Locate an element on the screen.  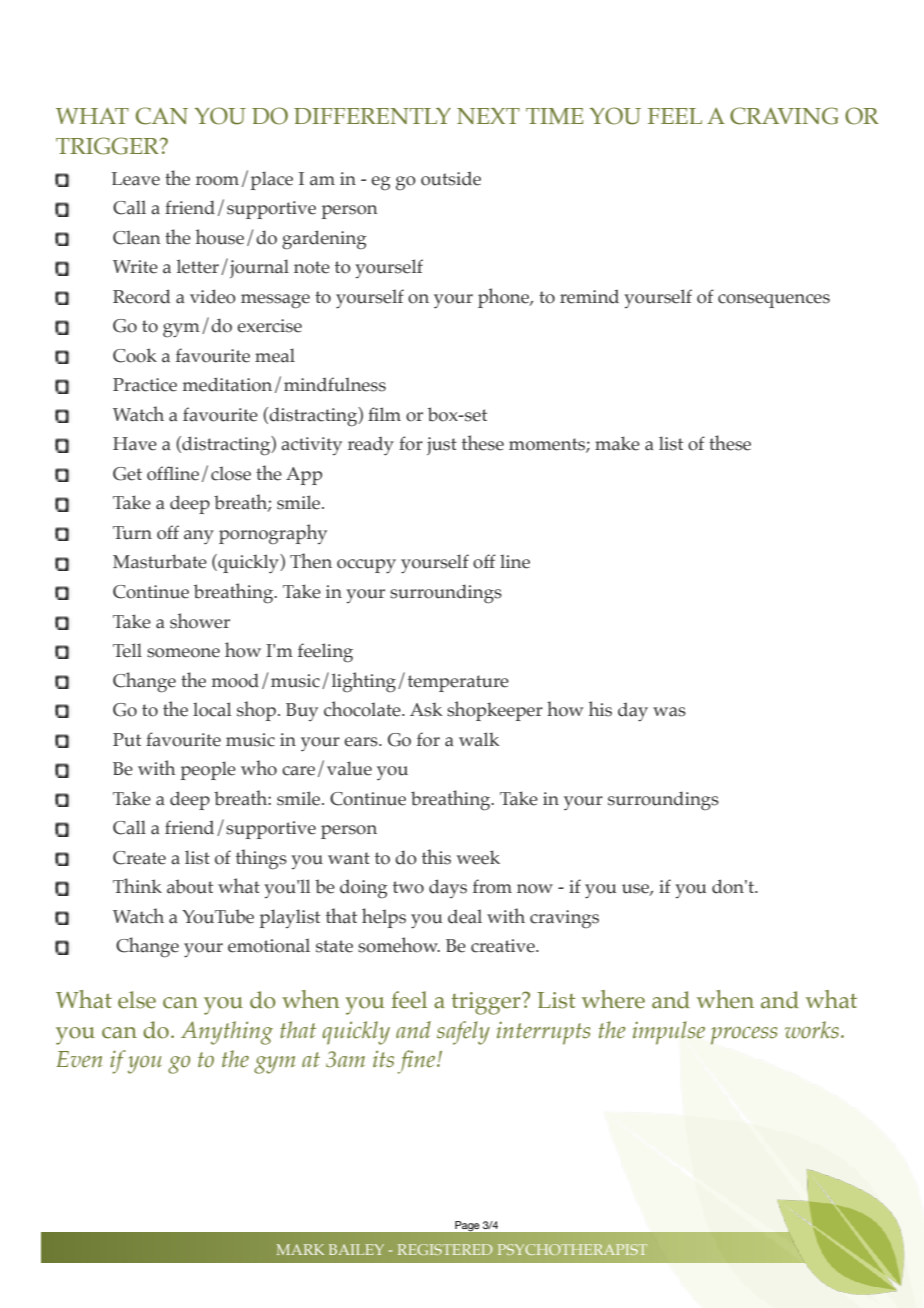
outside is located at coordinates (451, 178).
